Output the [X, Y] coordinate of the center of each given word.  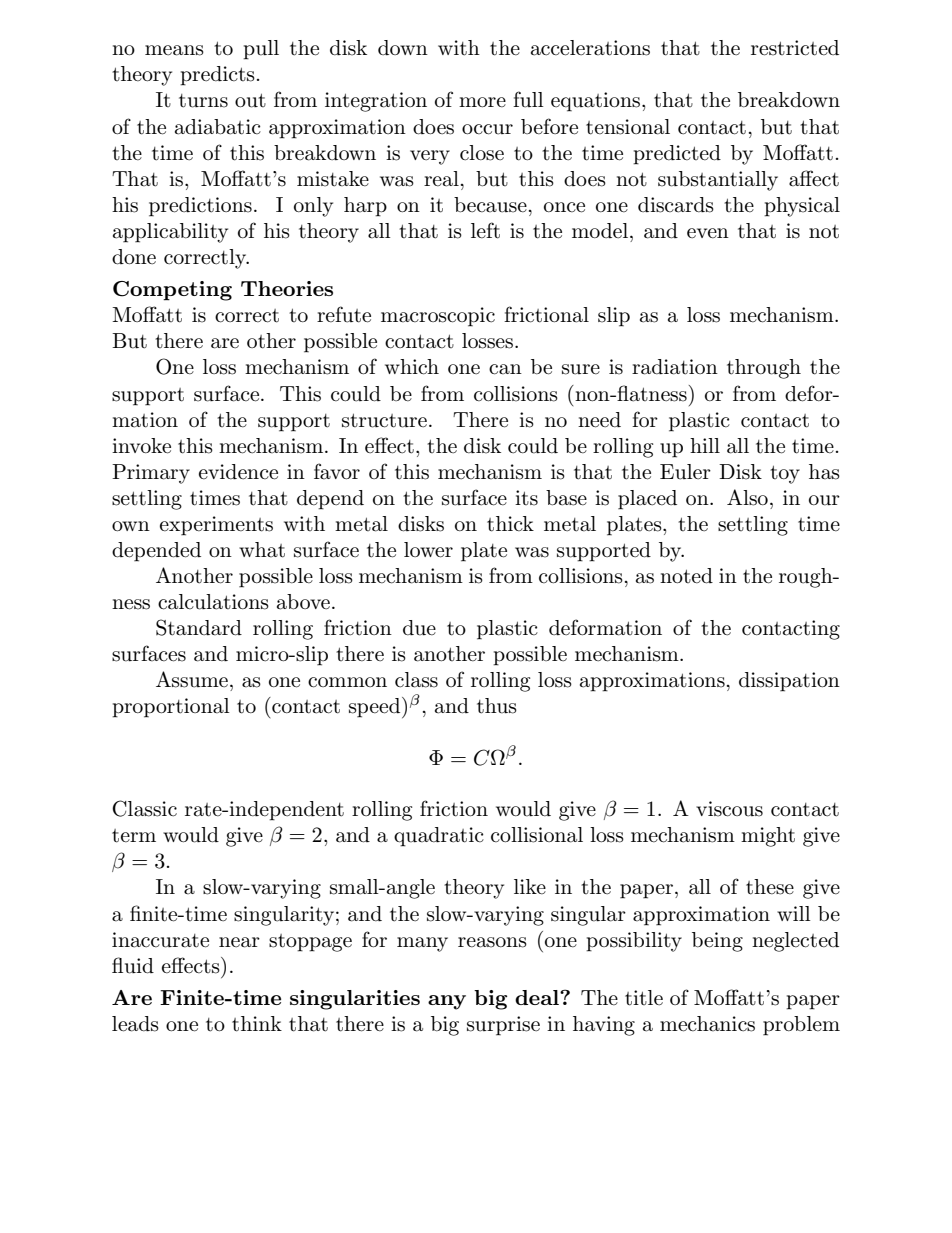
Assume [192, 679]
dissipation [789, 682]
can [505, 369]
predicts [217, 76]
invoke [141, 446]
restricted [795, 48]
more [482, 102]
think [257, 1024]
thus [497, 706]
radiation [675, 367]
